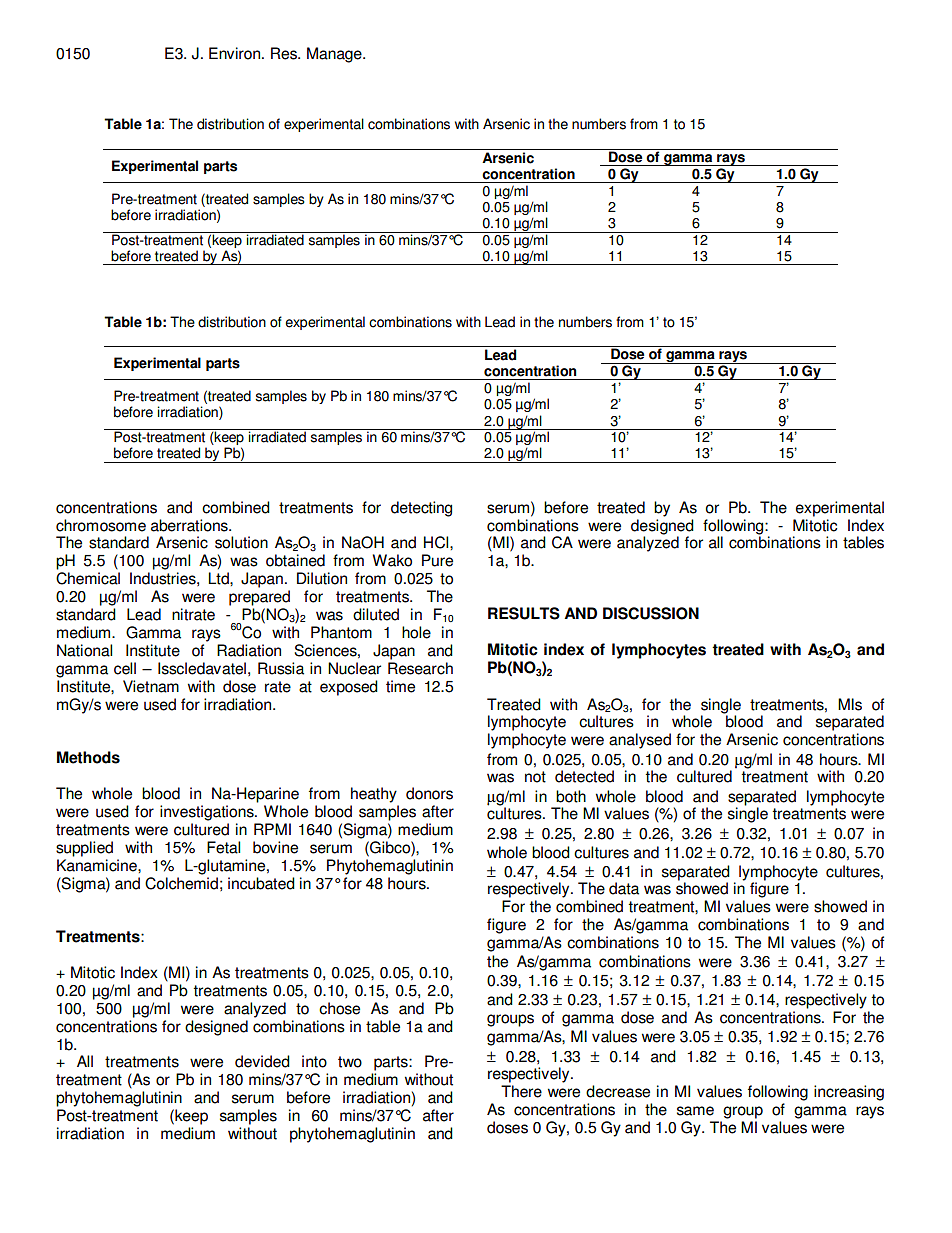 The height and width of the screenshot is (1233, 952). I want to click on Environ, so click(234, 53).
